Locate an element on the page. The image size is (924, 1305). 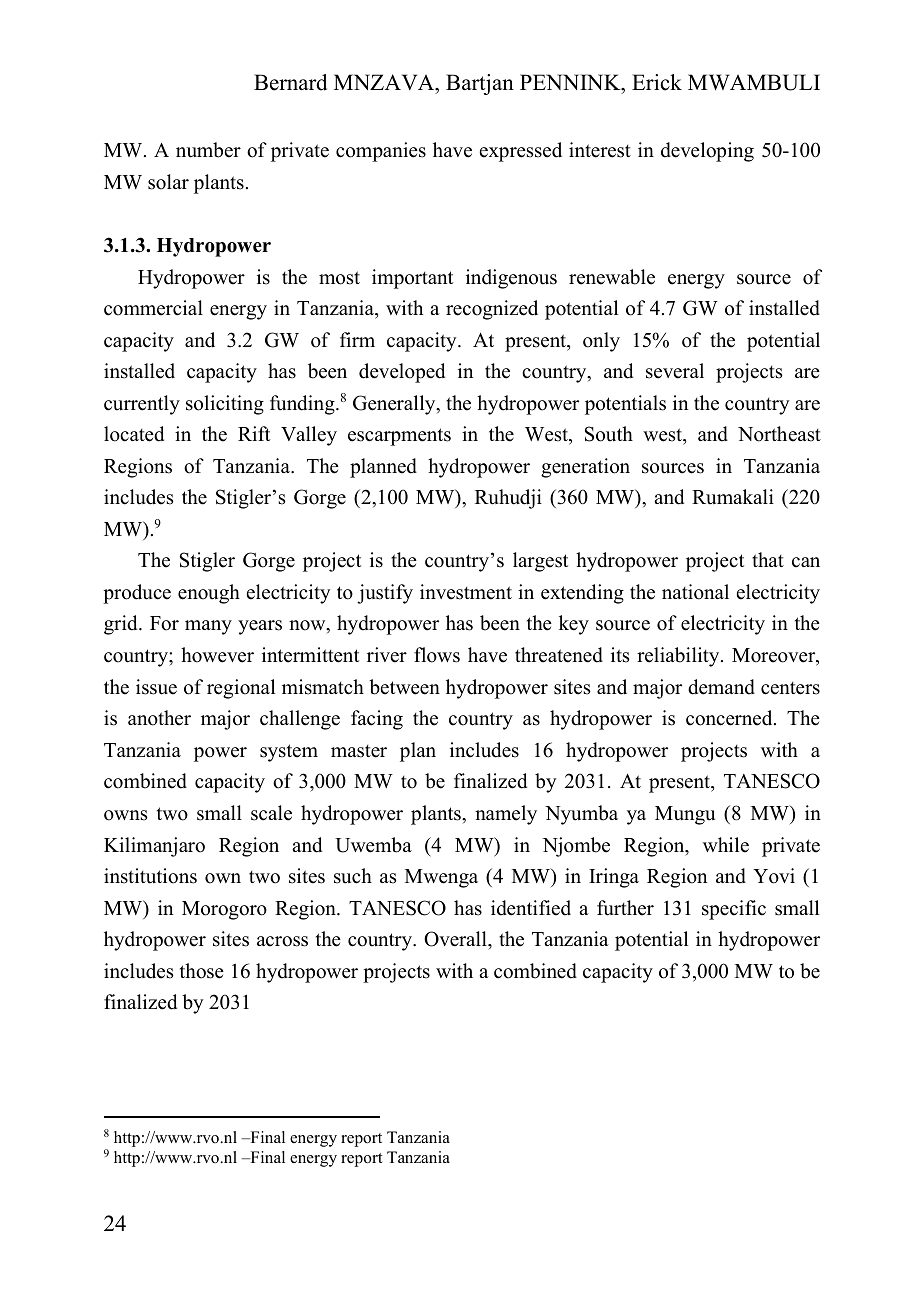
specific is located at coordinates (734, 910).
